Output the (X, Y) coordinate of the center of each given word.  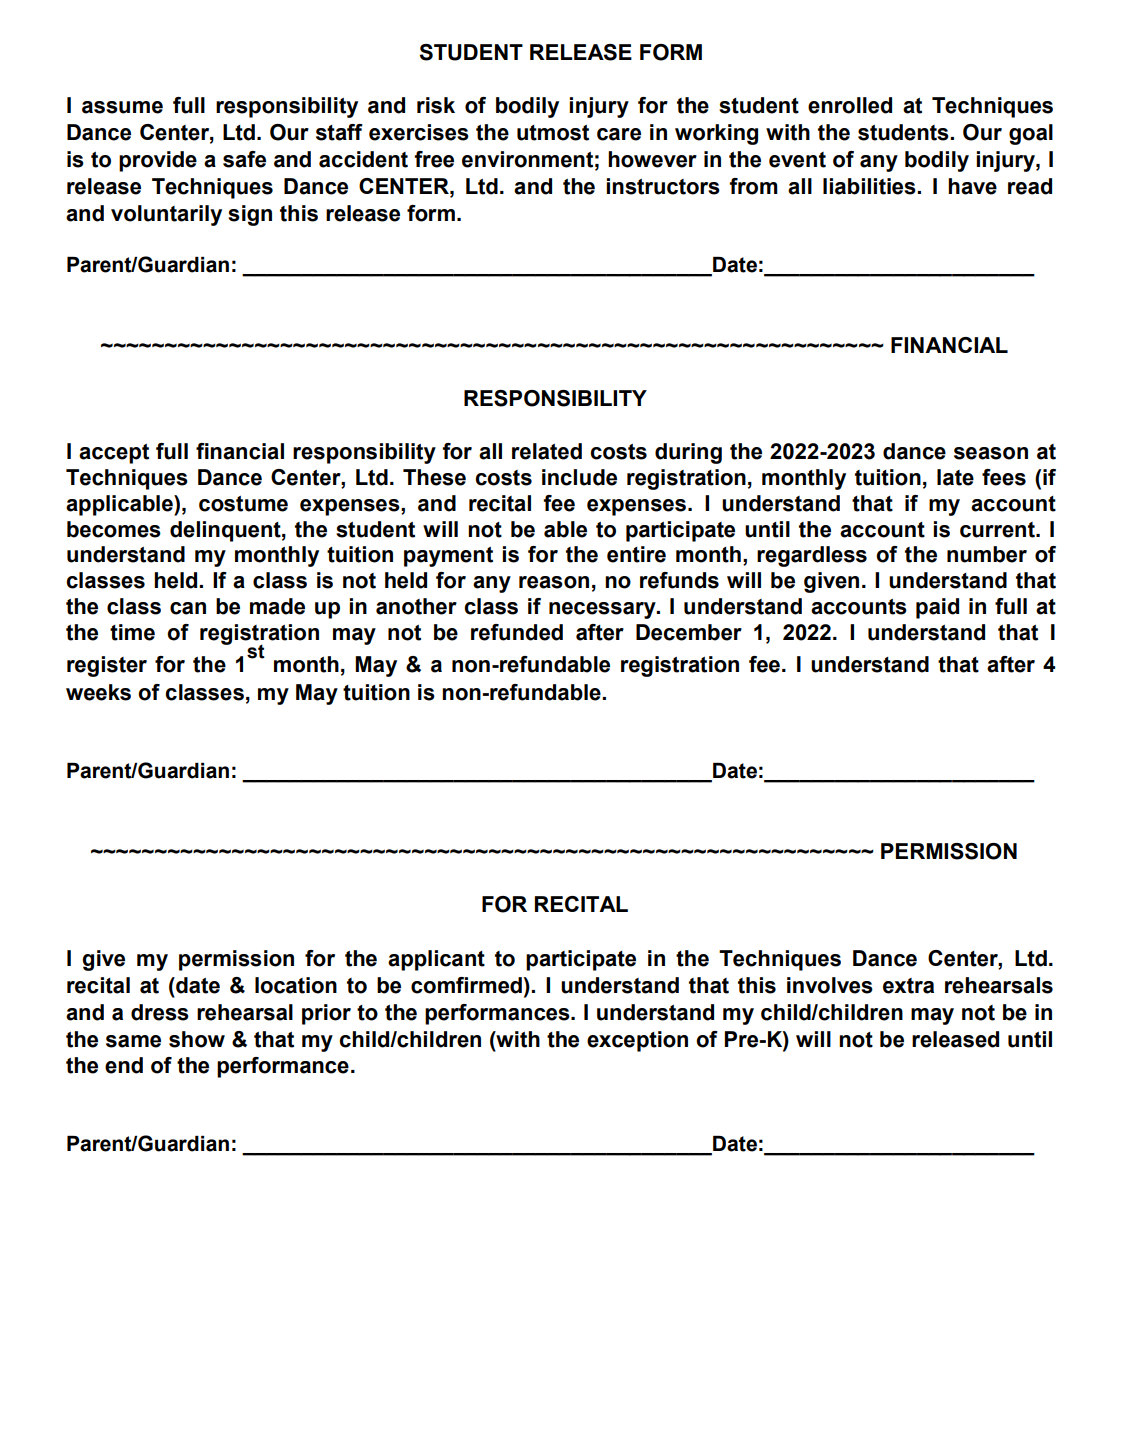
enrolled (850, 105)
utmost (553, 133)
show (197, 1039)
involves (830, 985)
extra (908, 986)
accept (114, 454)
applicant (436, 960)
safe (244, 159)
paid (937, 608)
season (991, 453)
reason (554, 582)
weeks (98, 692)
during (688, 453)
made (277, 606)
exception (637, 1041)
